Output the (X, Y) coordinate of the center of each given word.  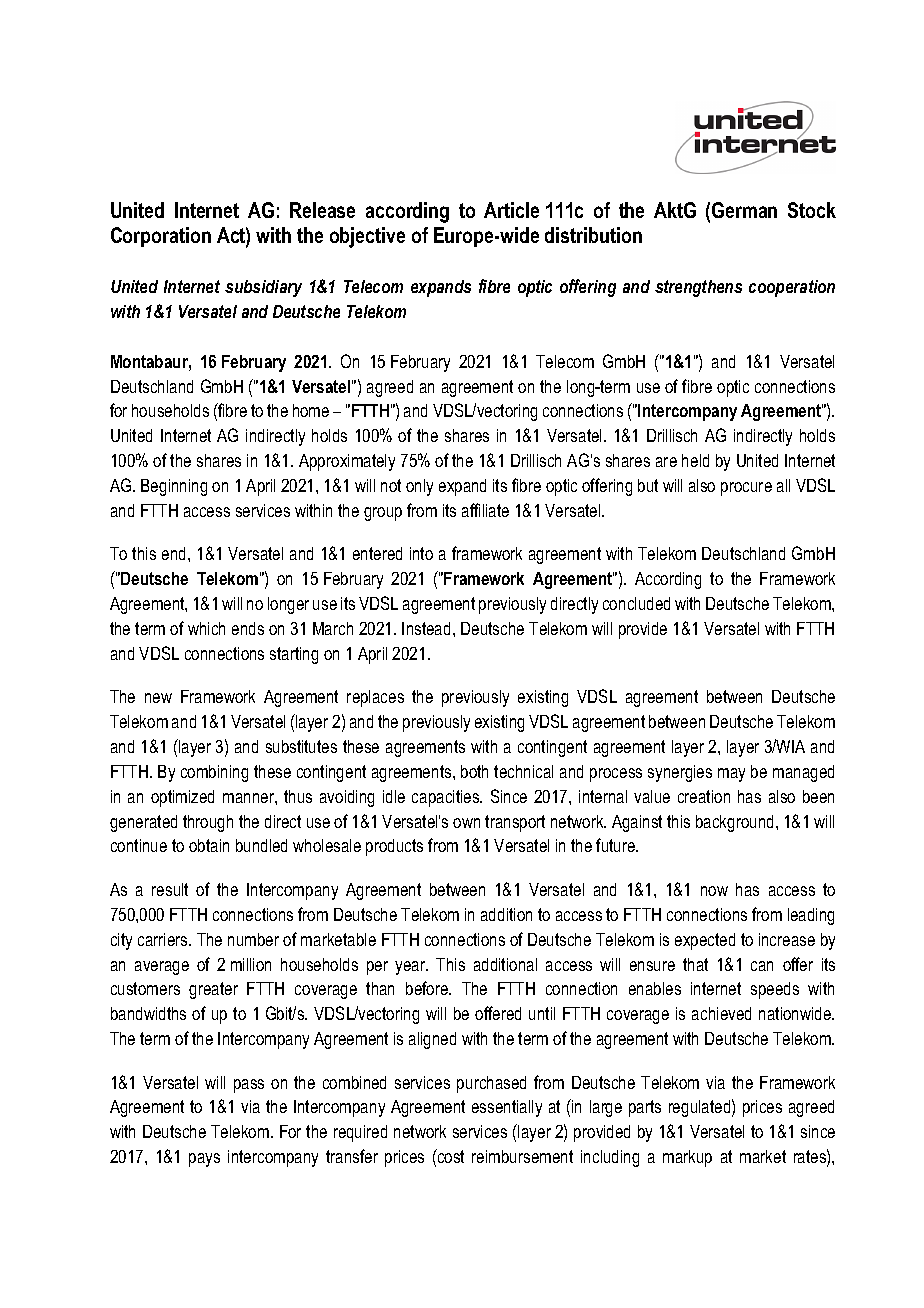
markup (687, 1158)
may (731, 775)
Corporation (161, 237)
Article (511, 210)
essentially (507, 1108)
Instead (426, 628)
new (158, 698)
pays (204, 1160)
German (744, 210)
